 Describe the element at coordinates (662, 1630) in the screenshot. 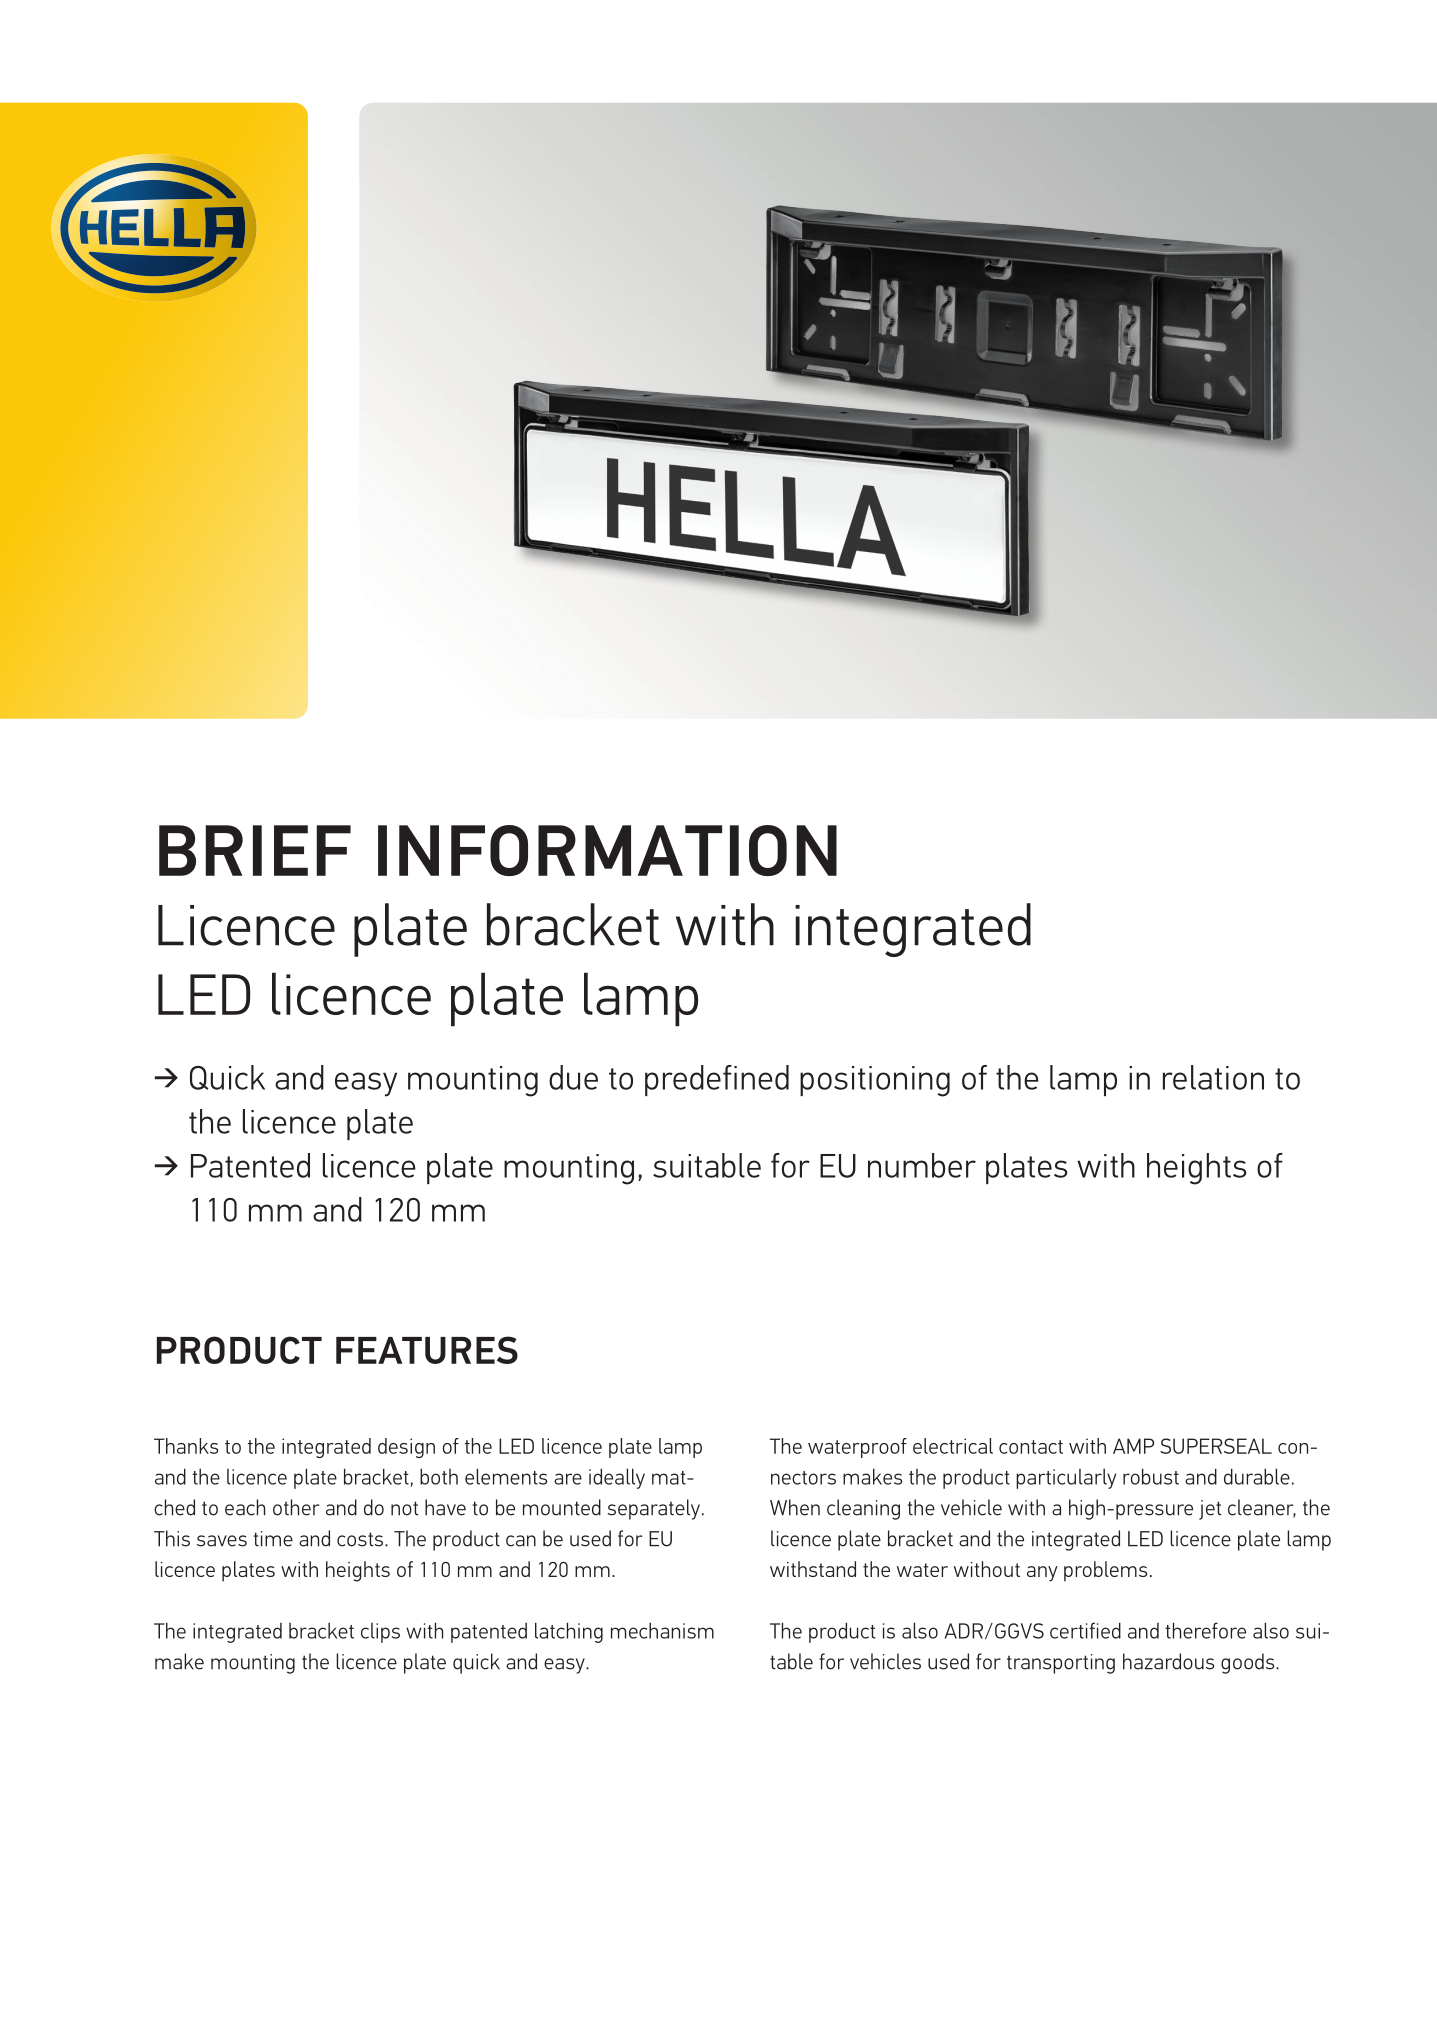

I see `mechanism` at that location.
